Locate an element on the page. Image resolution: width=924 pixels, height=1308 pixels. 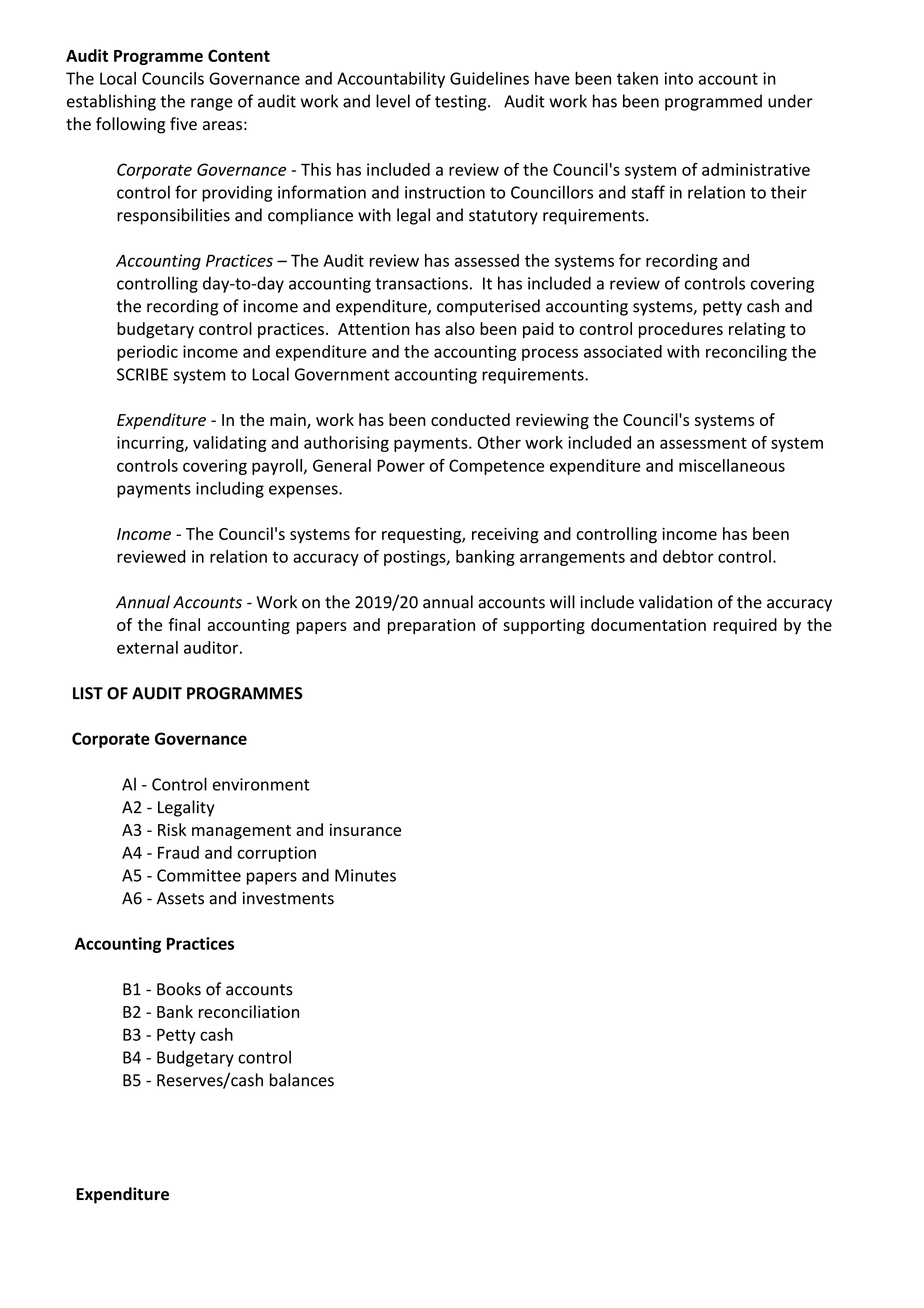
Power is located at coordinates (401, 465).
